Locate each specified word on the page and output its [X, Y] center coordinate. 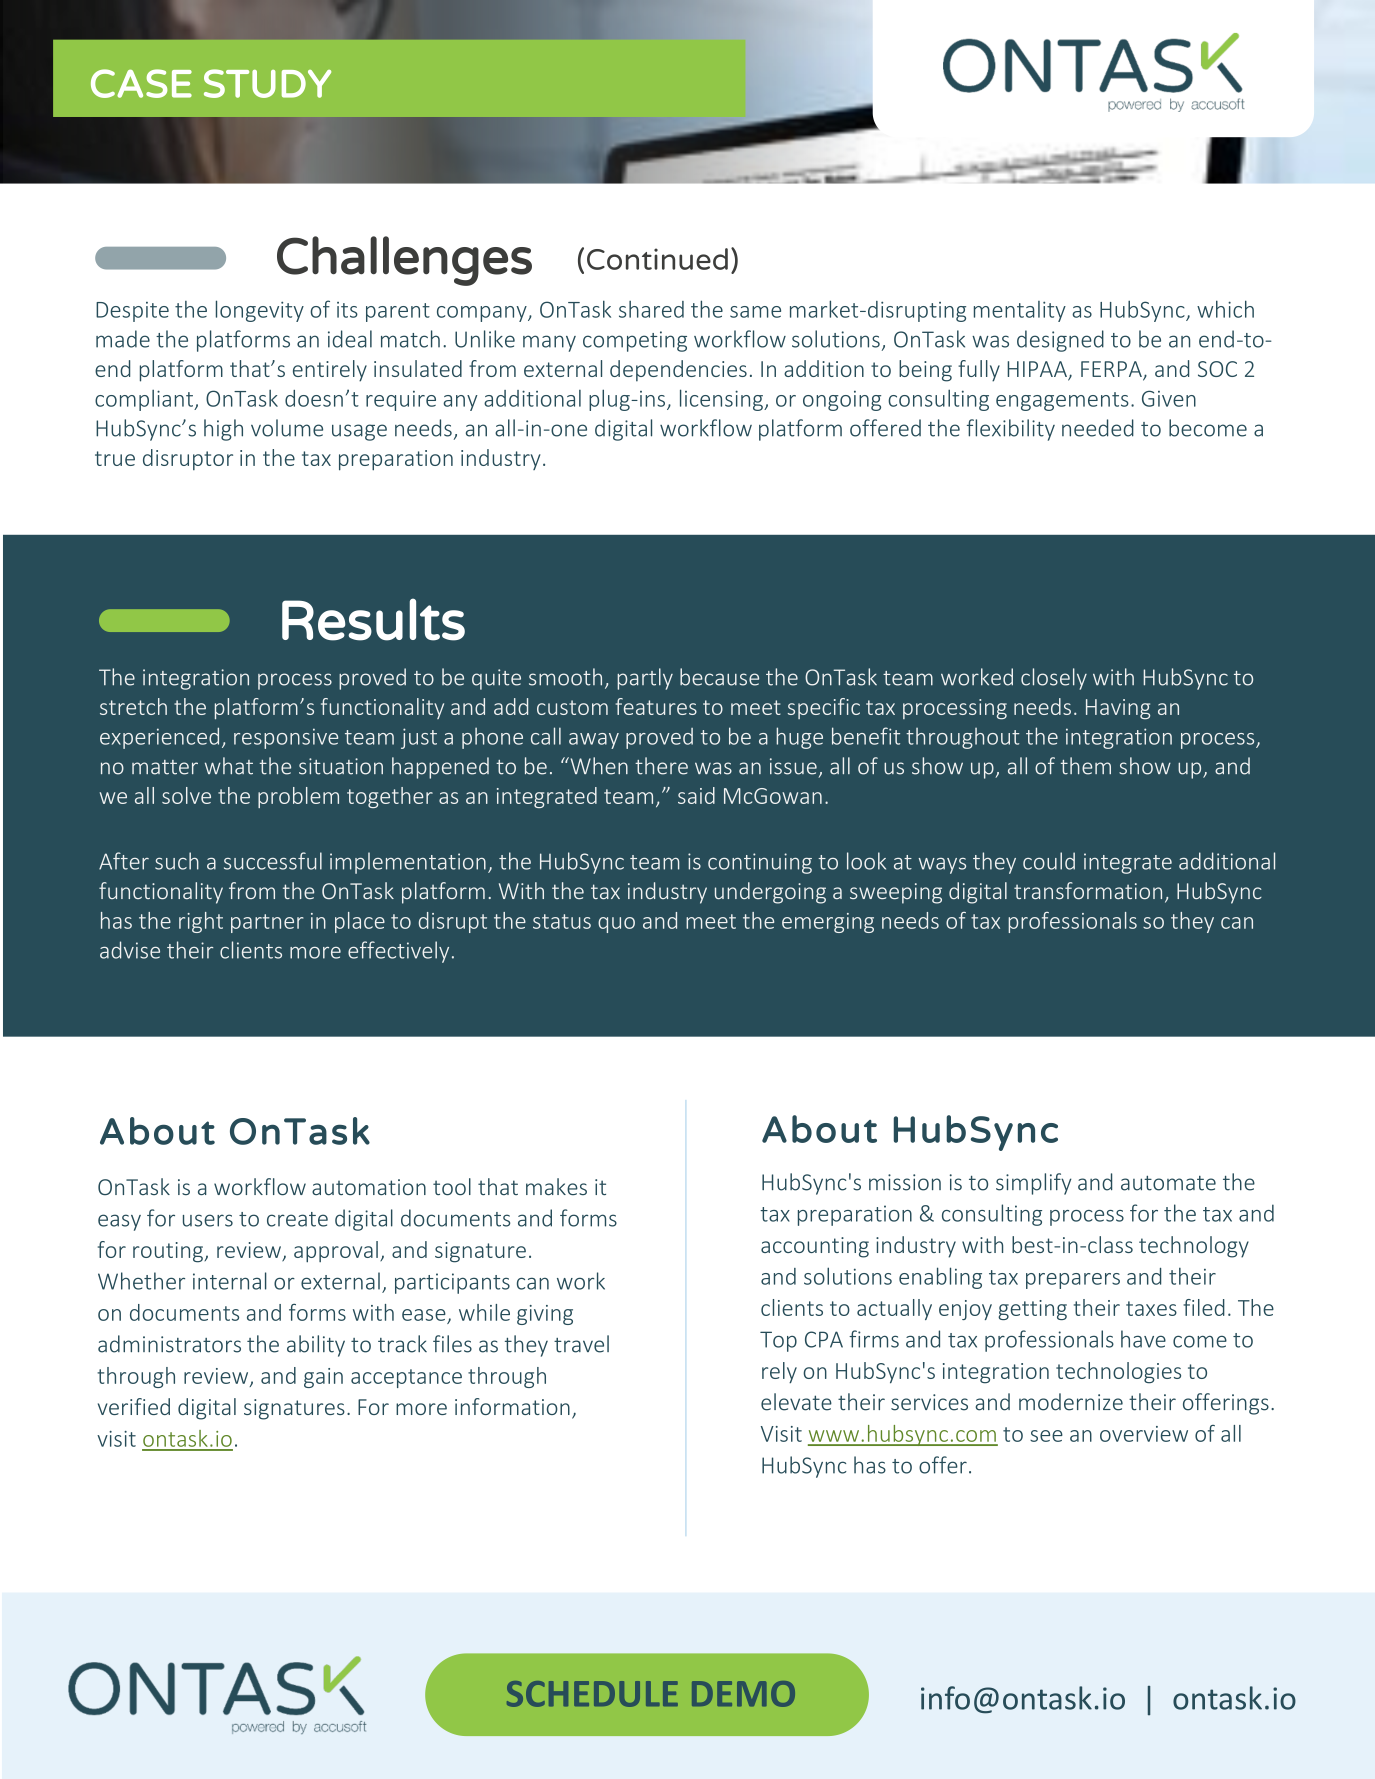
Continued [657, 259]
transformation [1088, 890]
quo [616, 925]
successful [273, 861]
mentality [1020, 311]
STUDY [267, 83]
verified [134, 1406]
